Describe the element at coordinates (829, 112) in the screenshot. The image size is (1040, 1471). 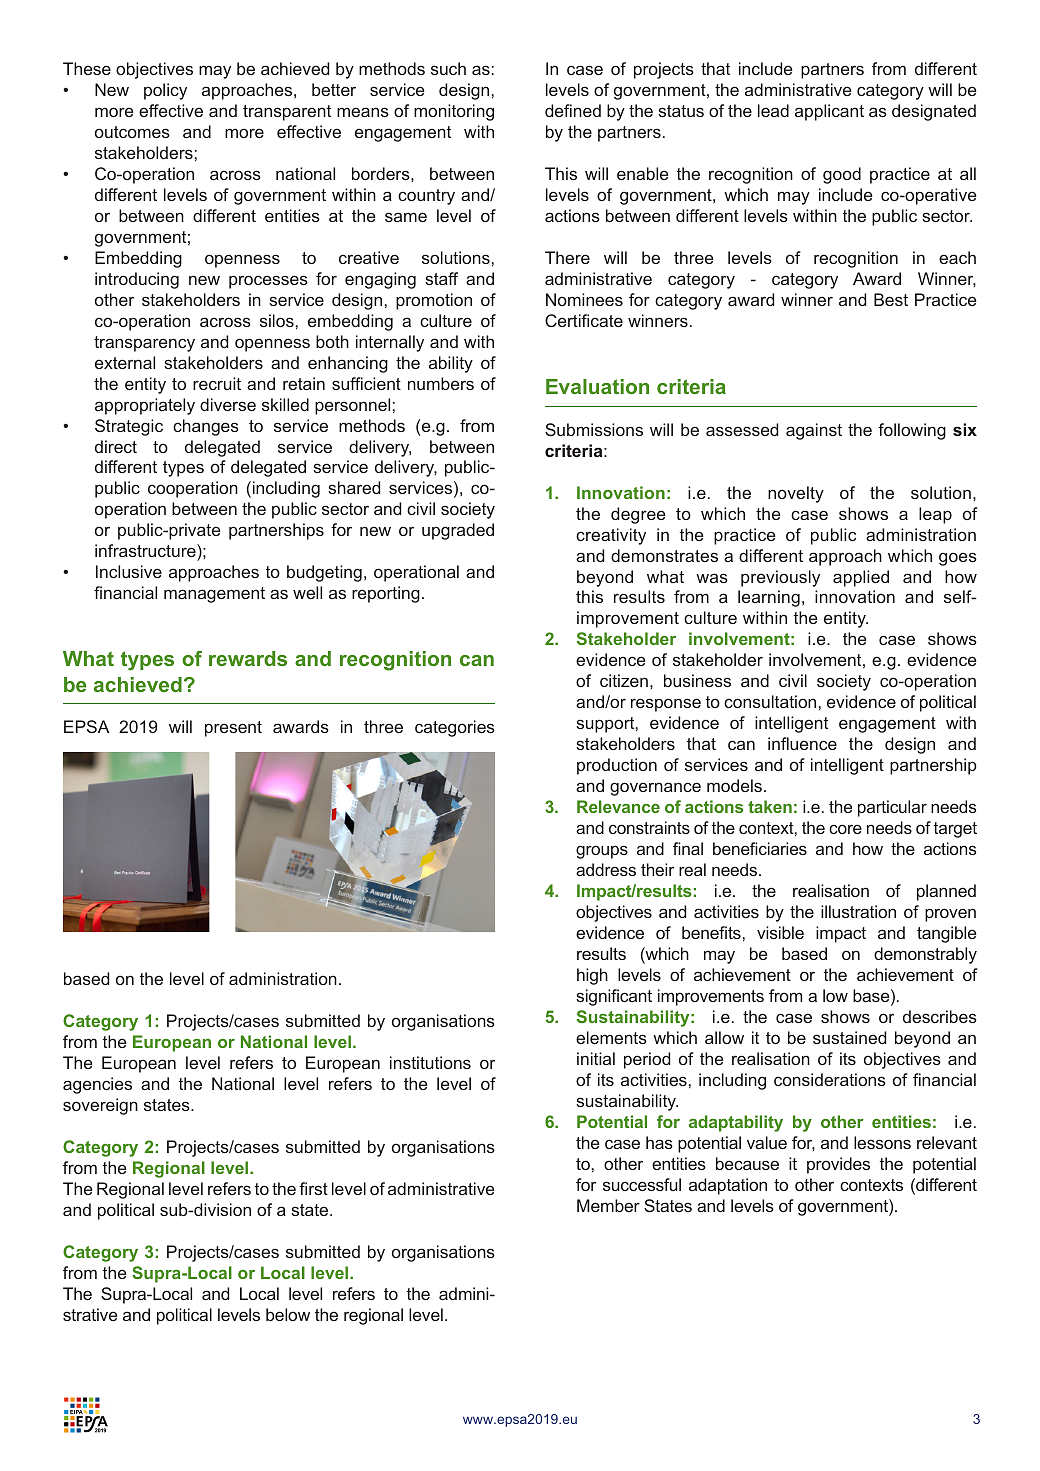
I see `applicant` at that location.
